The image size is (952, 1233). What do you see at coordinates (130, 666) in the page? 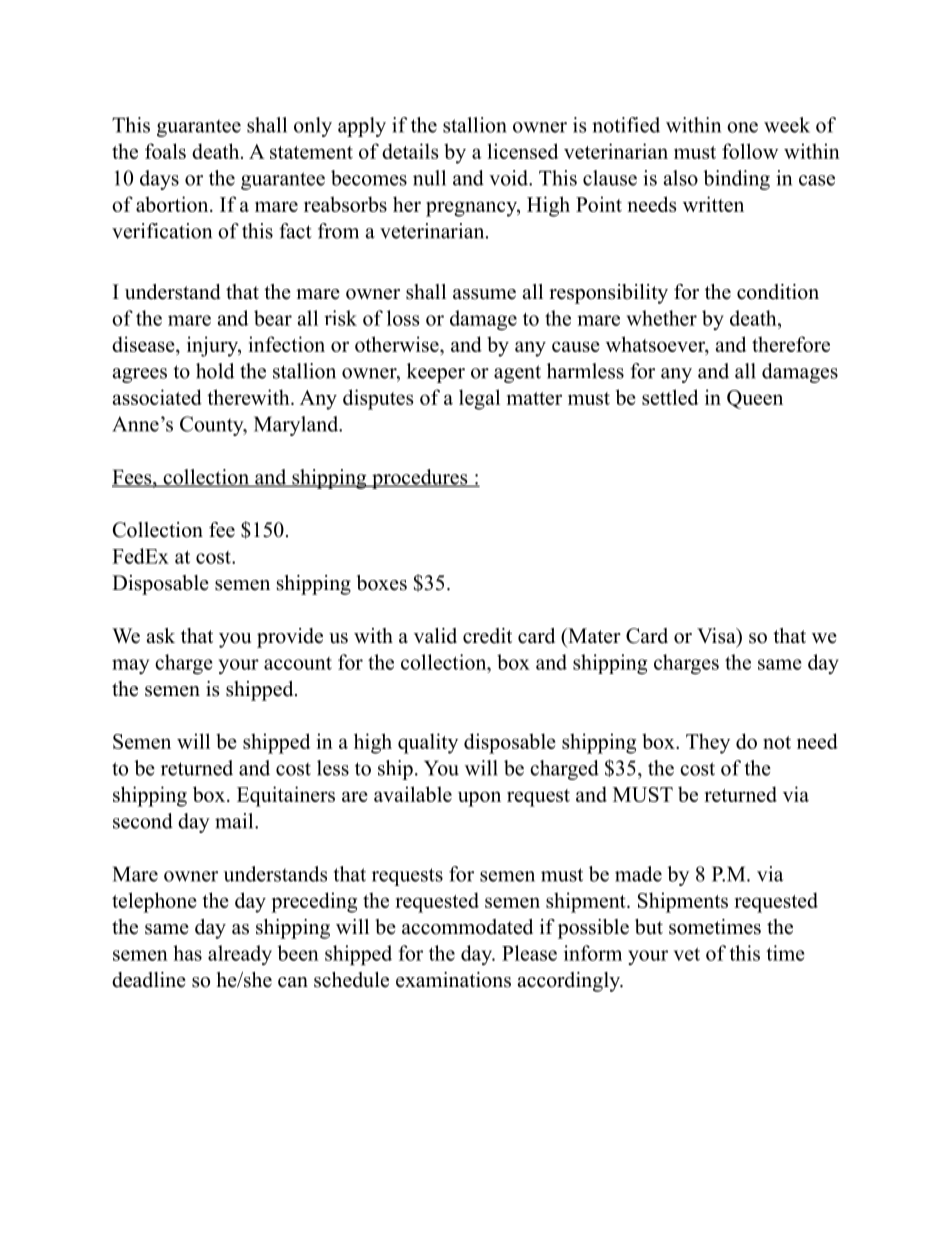
I see `may` at bounding box center [130, 666].
